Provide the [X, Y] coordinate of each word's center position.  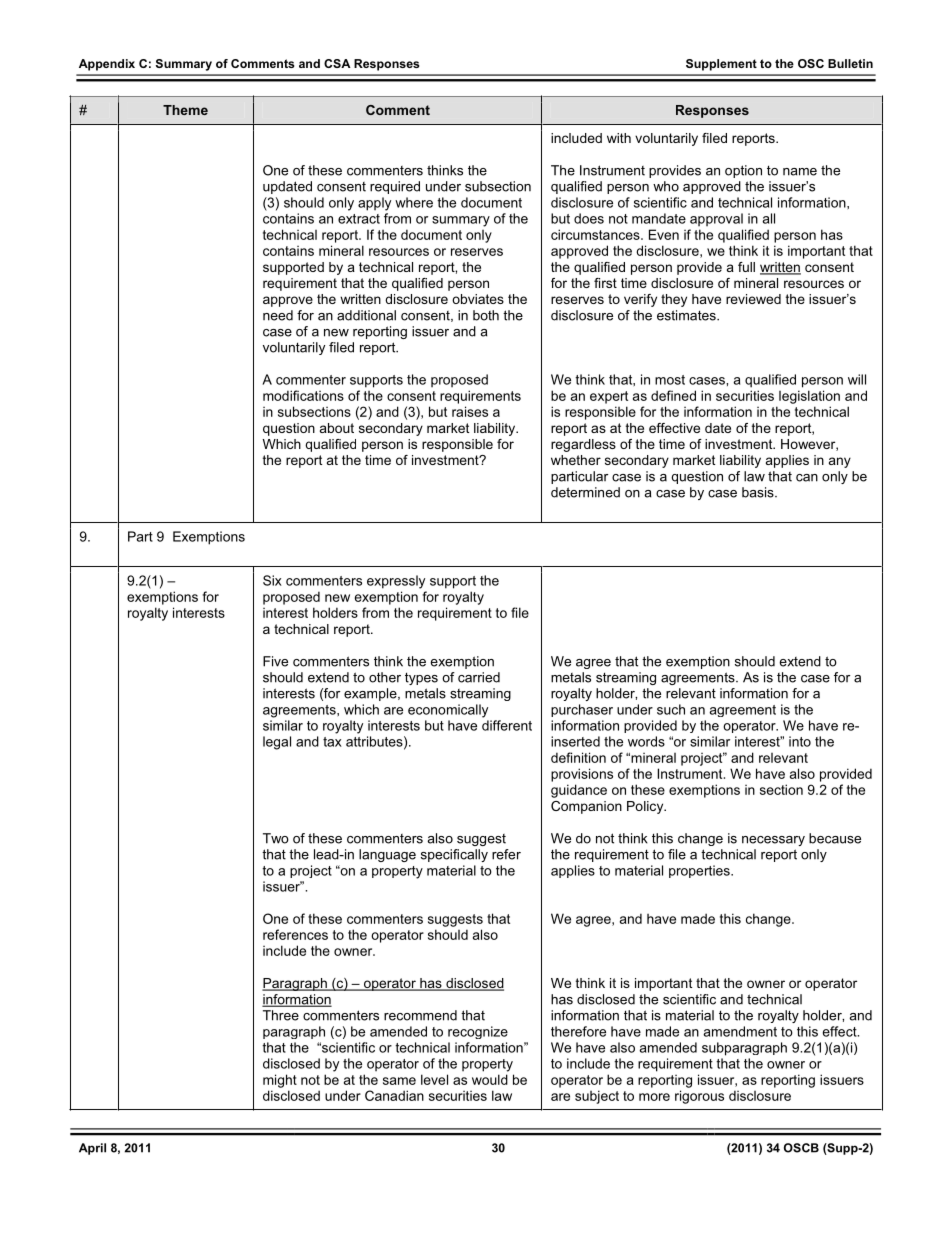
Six [272, 580]
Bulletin [850, 63]
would [490, 1079]
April [92, 1149]
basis [759, 492]
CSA [337, 63]
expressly [396, 582]
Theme [185, 110]
